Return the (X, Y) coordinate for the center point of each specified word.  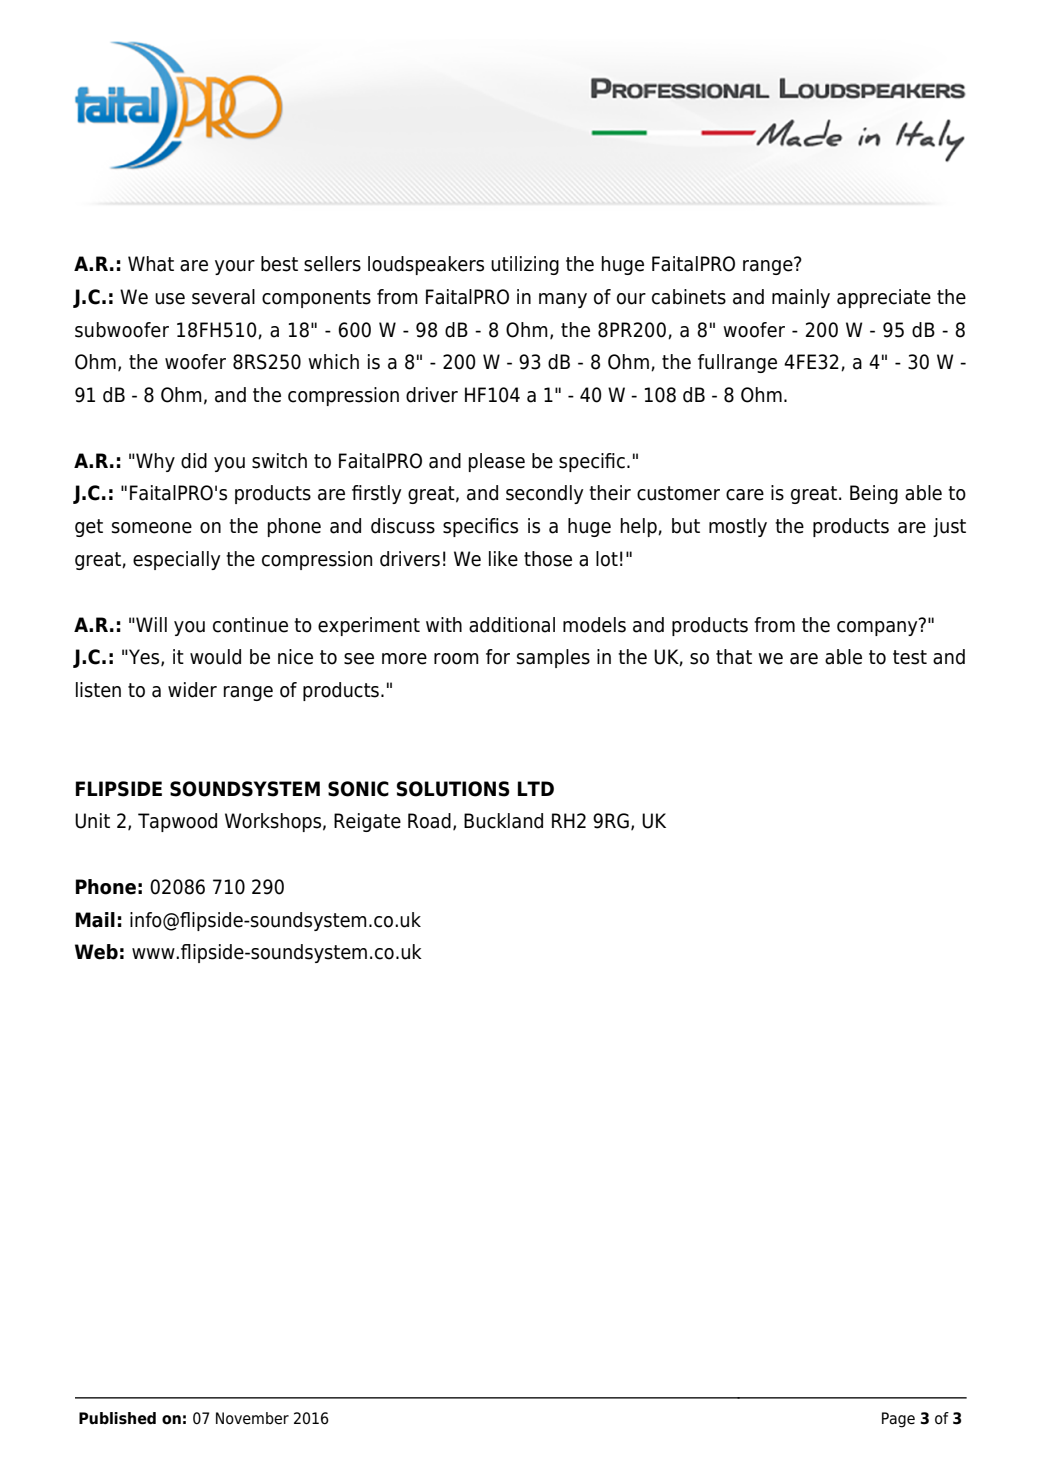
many (563, 300)
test (910, 657)
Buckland (503, 821)
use (170, 299)
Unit (92, 821)
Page (898, 1420)
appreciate (884, 298)
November (252, 1418)
